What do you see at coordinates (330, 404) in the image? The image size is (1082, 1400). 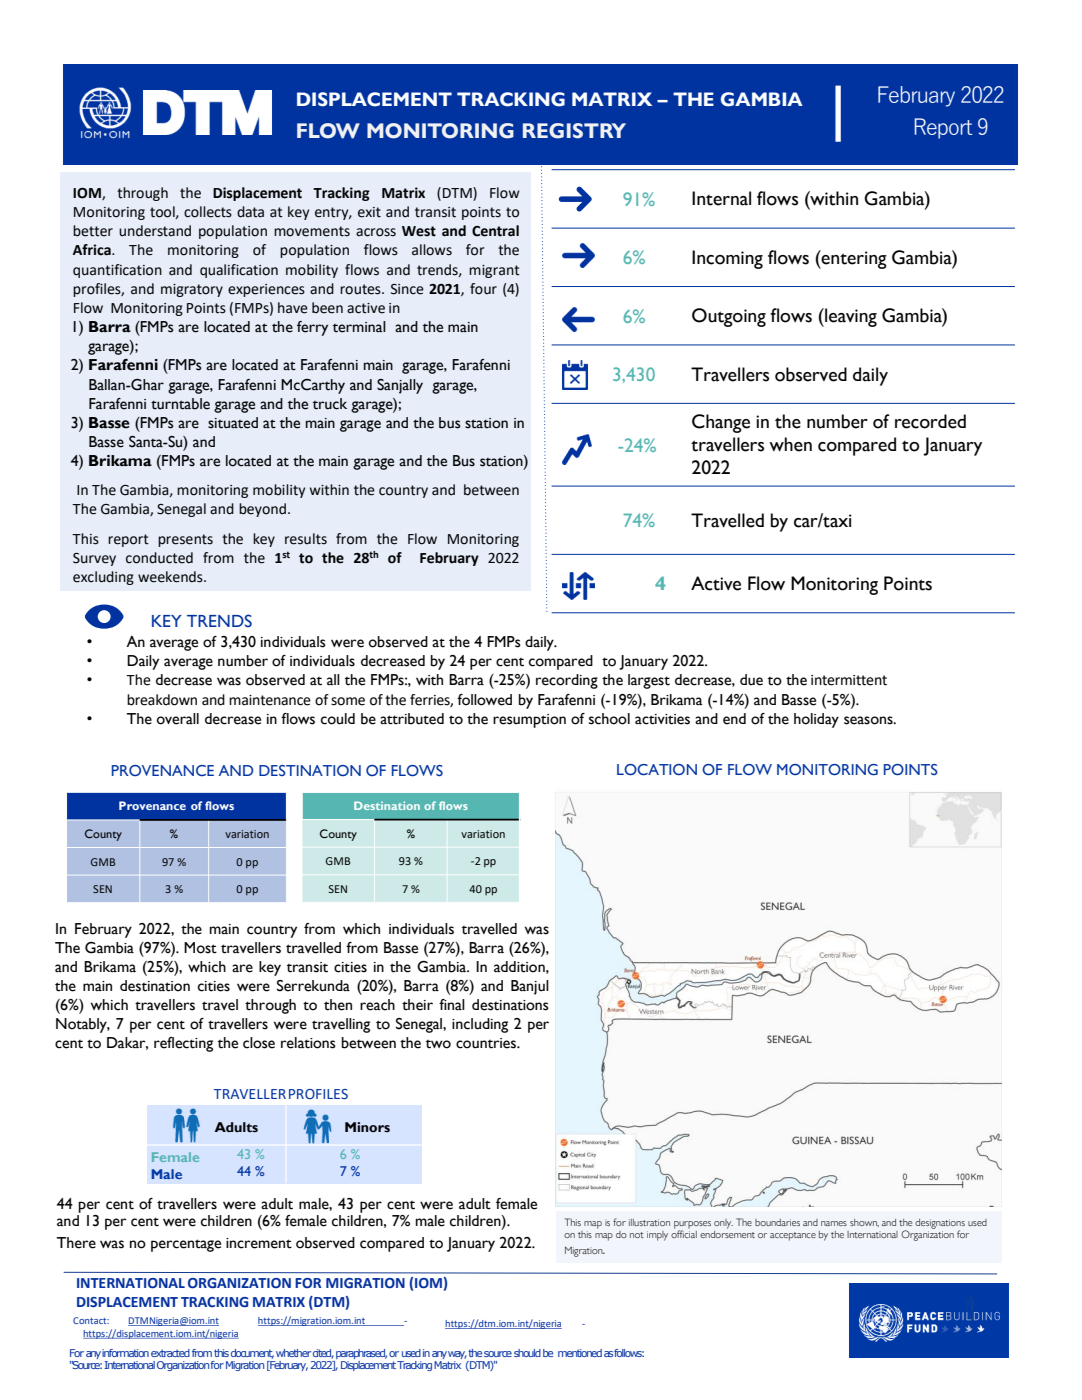 I see `truck` at bounding box center [330, 404].
